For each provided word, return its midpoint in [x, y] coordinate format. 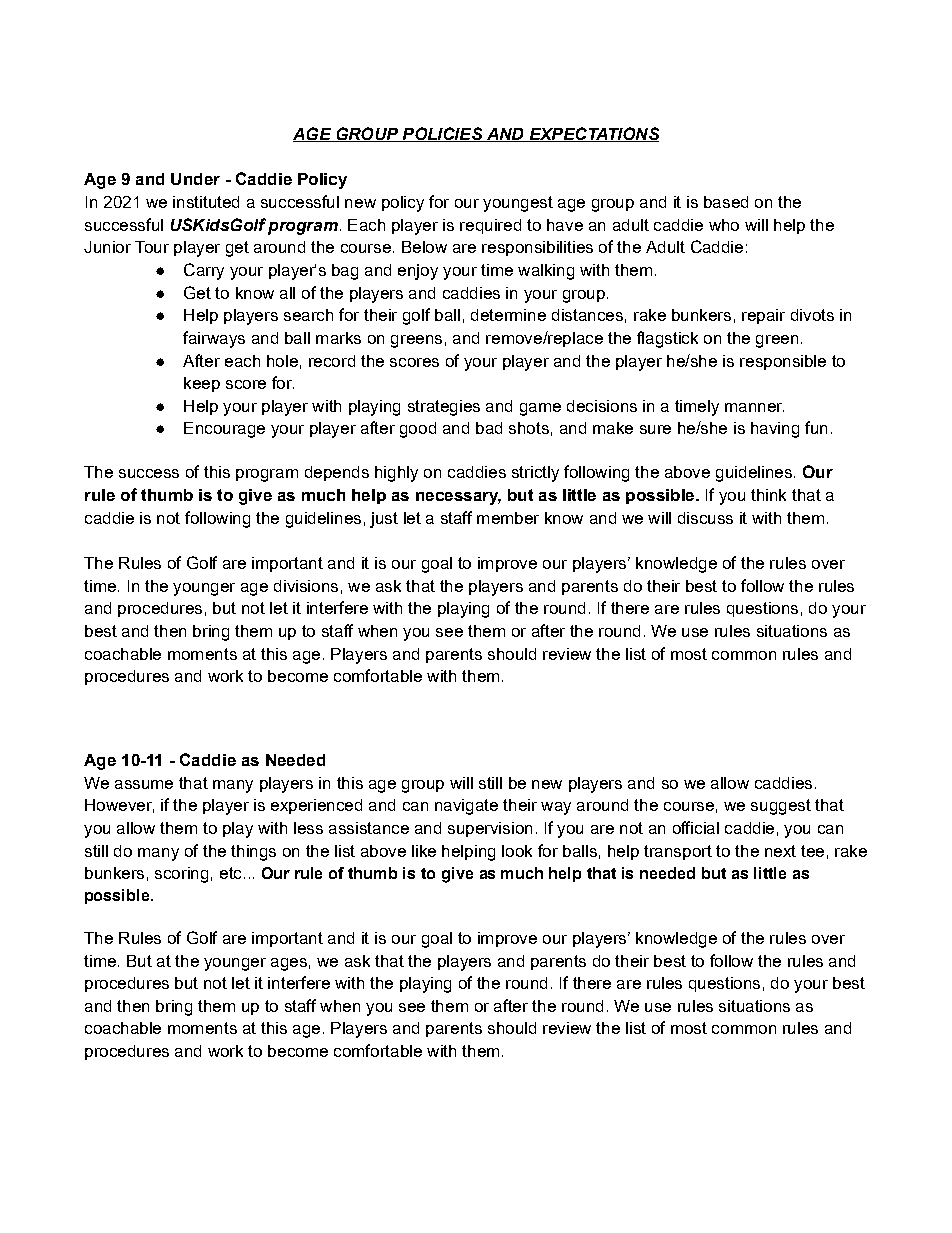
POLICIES [442, 134]
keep [202, 384]
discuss [705, 518]
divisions [306, 586]
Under [195, 179]
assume [144, 784]
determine [508, 315]
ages [289, 964]
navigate [466, 807]
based [726, 202]
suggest [781, 807]
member [508, 518]
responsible [783, 362]
